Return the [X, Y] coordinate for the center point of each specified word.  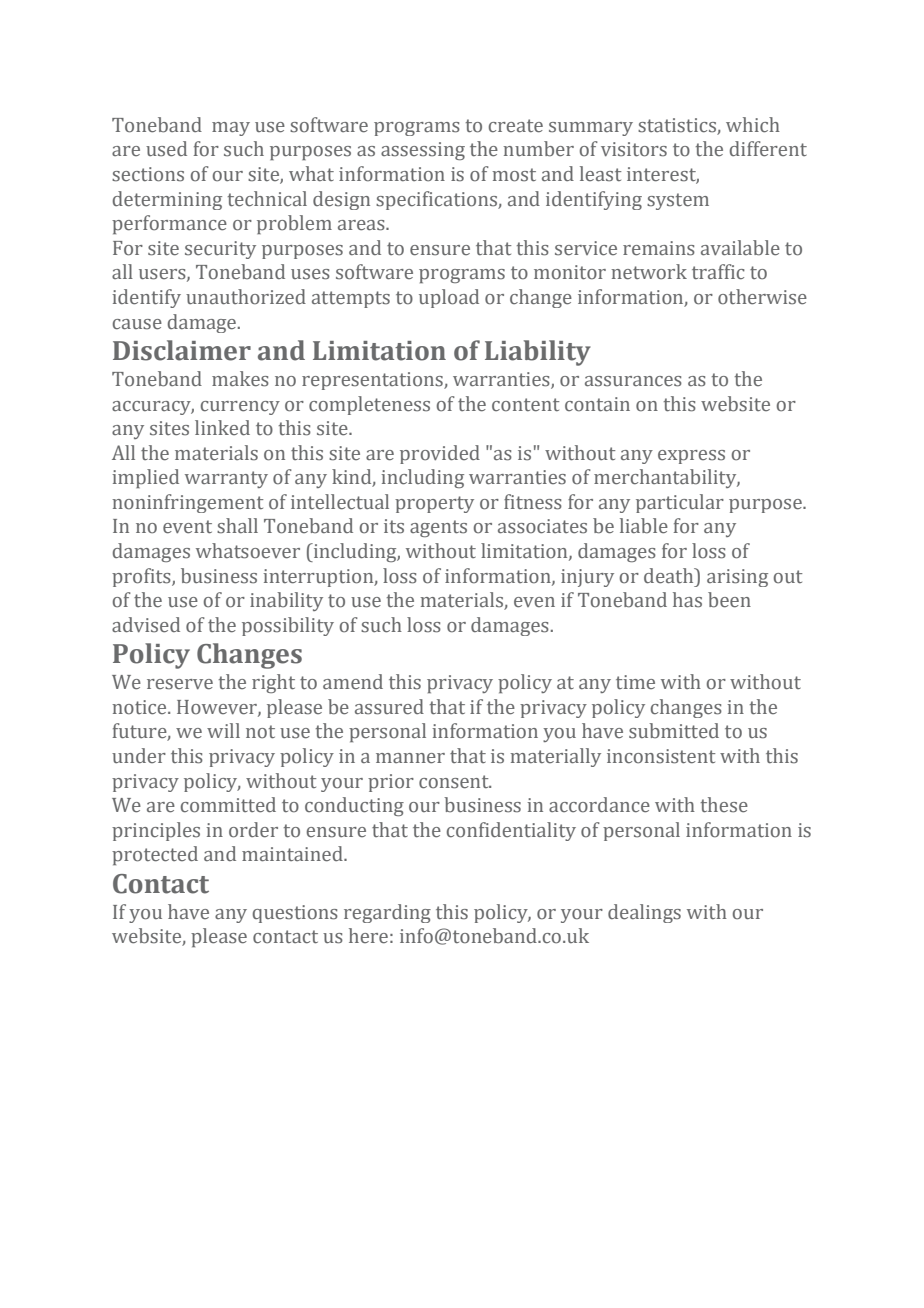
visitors [634, 149]
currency [240, 408]
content [526, 405]
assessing [423, 151]
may [231, 129]
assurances [633, 381]
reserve [180, 684]
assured [389, 707]
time [635, 682]
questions [295, 914]
